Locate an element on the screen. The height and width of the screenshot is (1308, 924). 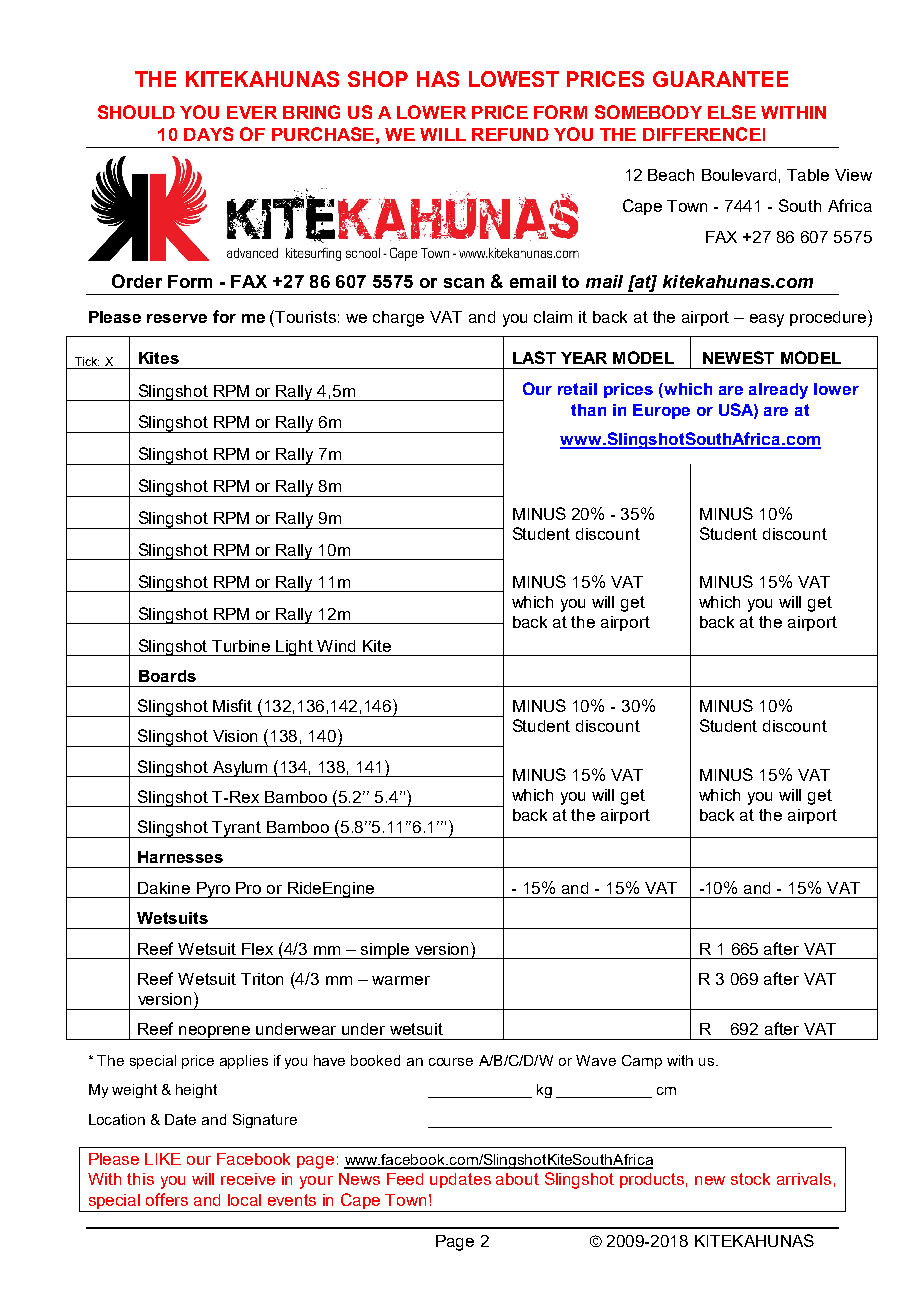
Wind is located at coordinates (336, 646).
